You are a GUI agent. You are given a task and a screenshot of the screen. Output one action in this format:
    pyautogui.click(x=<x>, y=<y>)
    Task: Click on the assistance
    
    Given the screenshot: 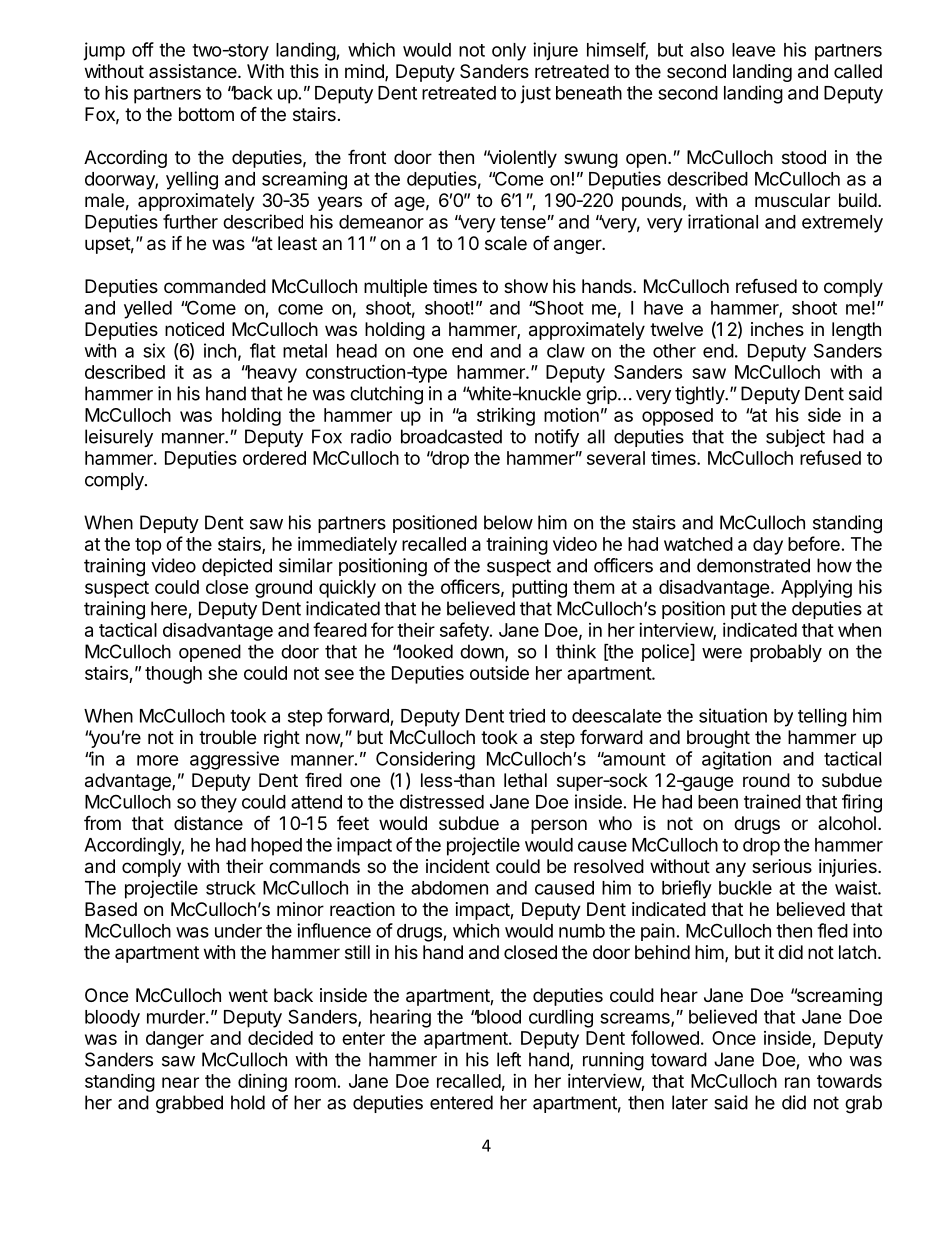 What is the action you would take?
    pyautogui.click(x=194, y=71)
